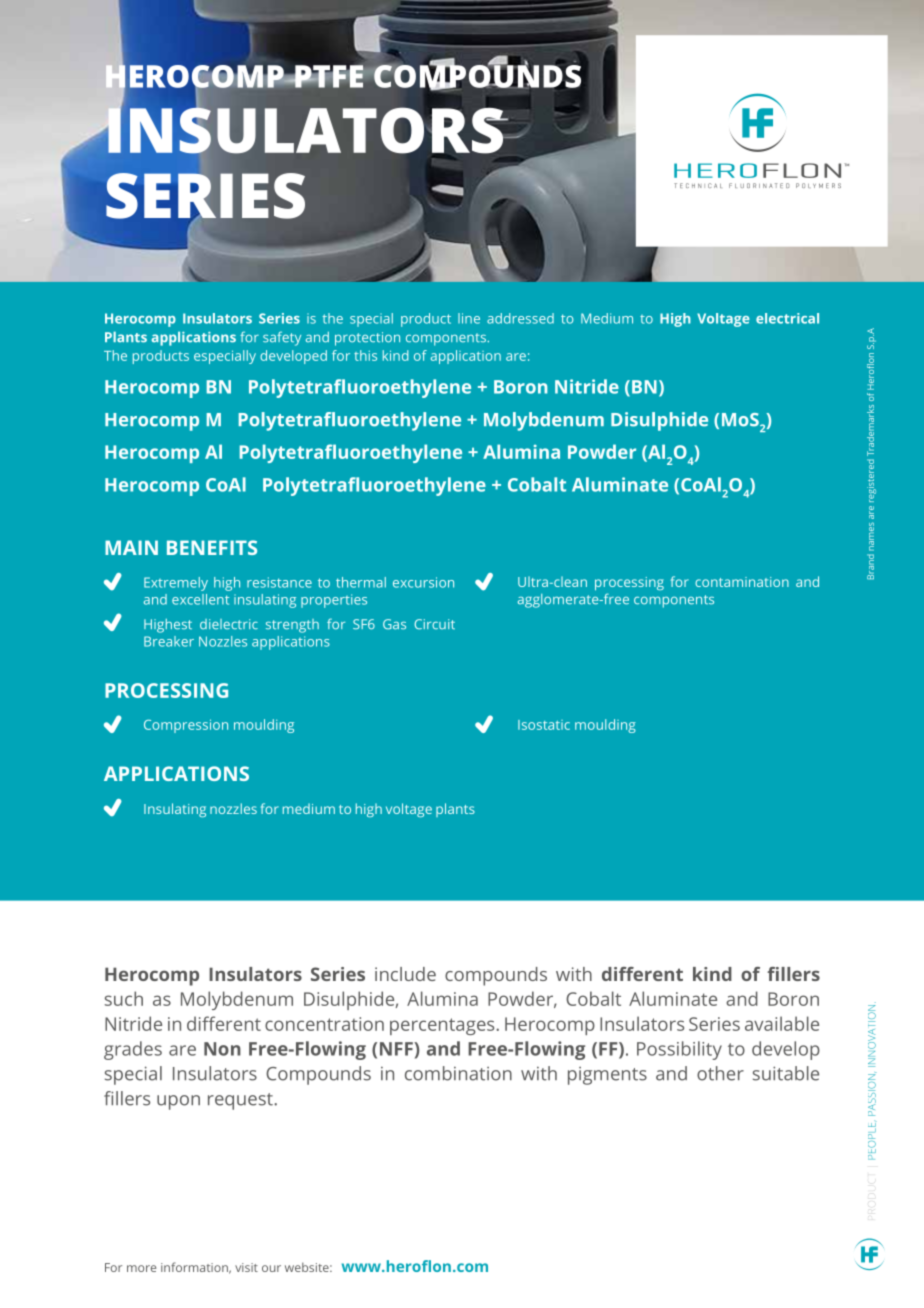 This document has height=1308, width=924. I want to click on Isostatic, so click(544, 725).
